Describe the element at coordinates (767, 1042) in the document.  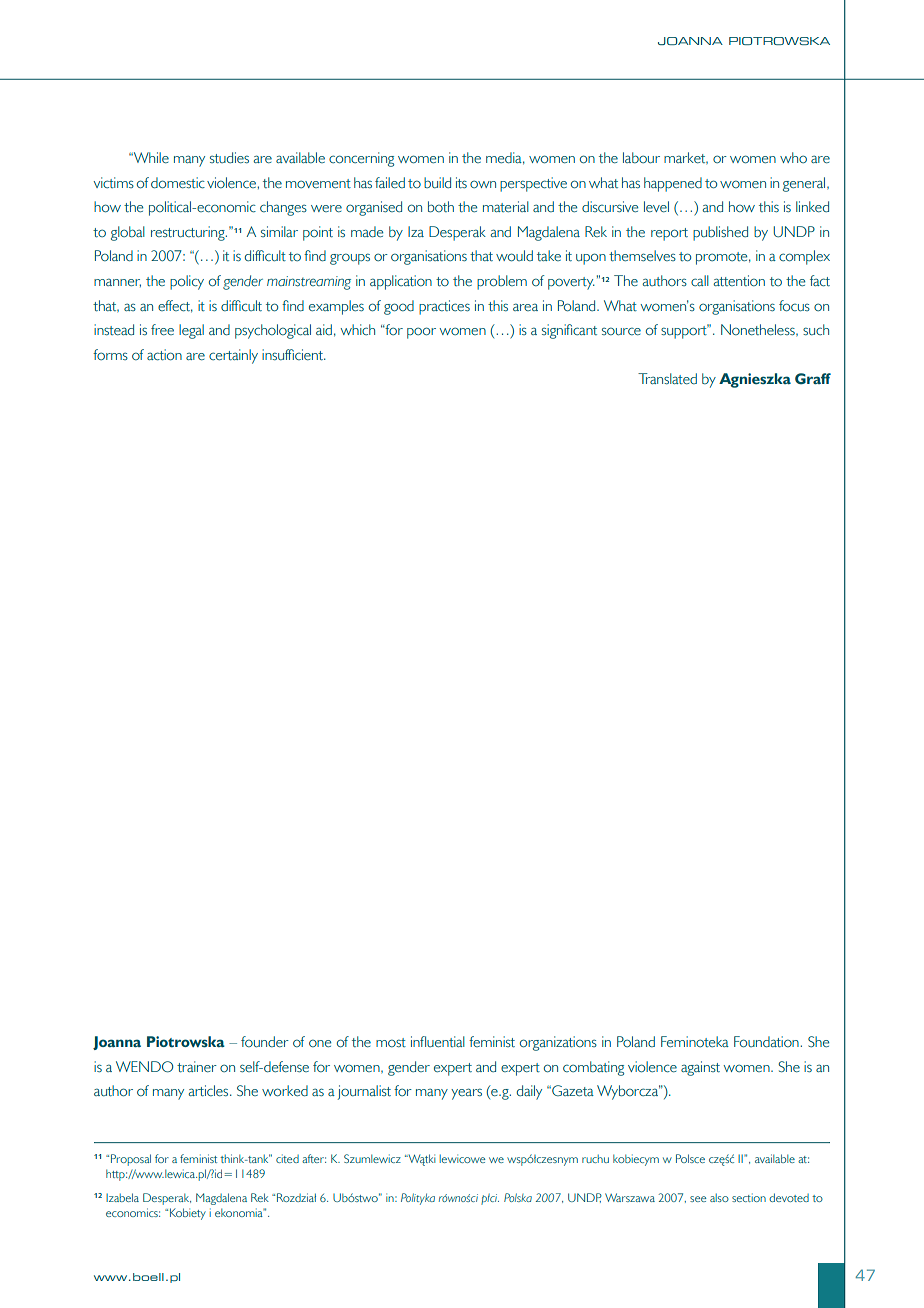
I see `Foundation` at that location.
